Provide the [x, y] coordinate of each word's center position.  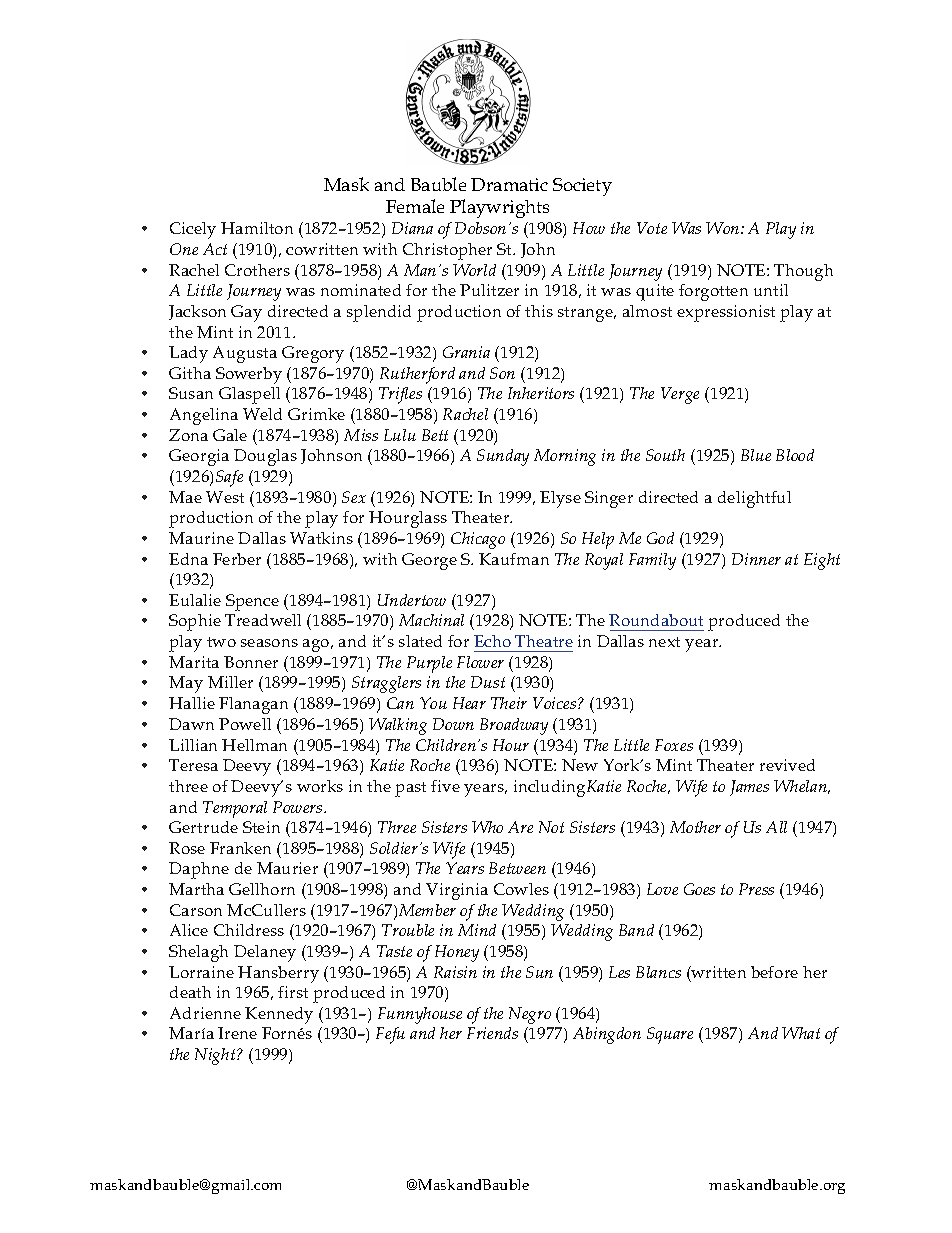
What [801, 1033]
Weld [262, 414]
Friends [492, 1033]
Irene [237, 1033]
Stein [261, 827]
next [664, 642]
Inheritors [541, 393]
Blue [756, 455]
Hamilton [257, 228]
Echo [492, 641]
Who [487, 827]
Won [724, 228]
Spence [252, 602]
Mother [695, 827]
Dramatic [509, 184]
